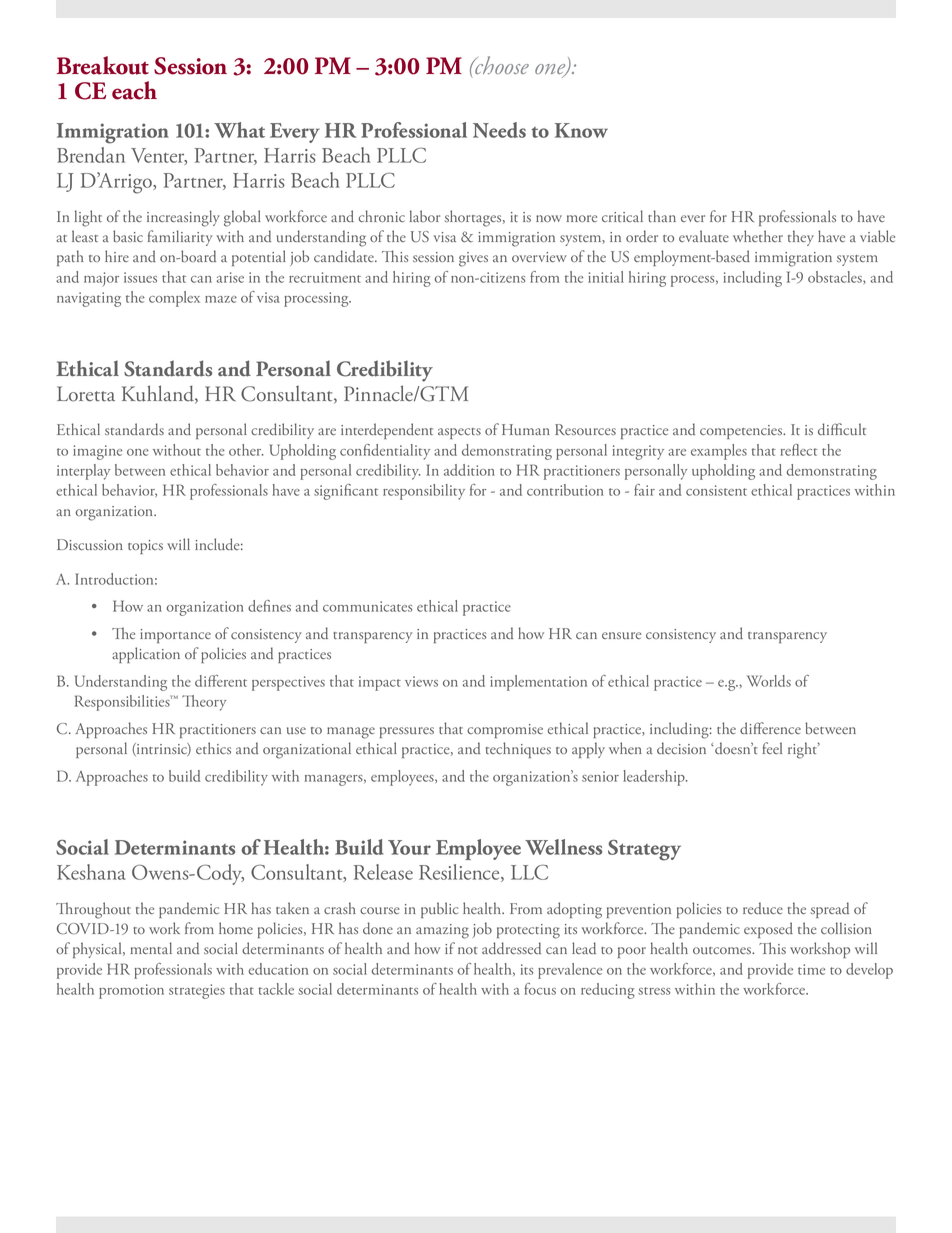 This screenshot has height=1233, width=952. Describe the element at coordinates (145, 547) in the screenshot. I see `topics` at that location.
